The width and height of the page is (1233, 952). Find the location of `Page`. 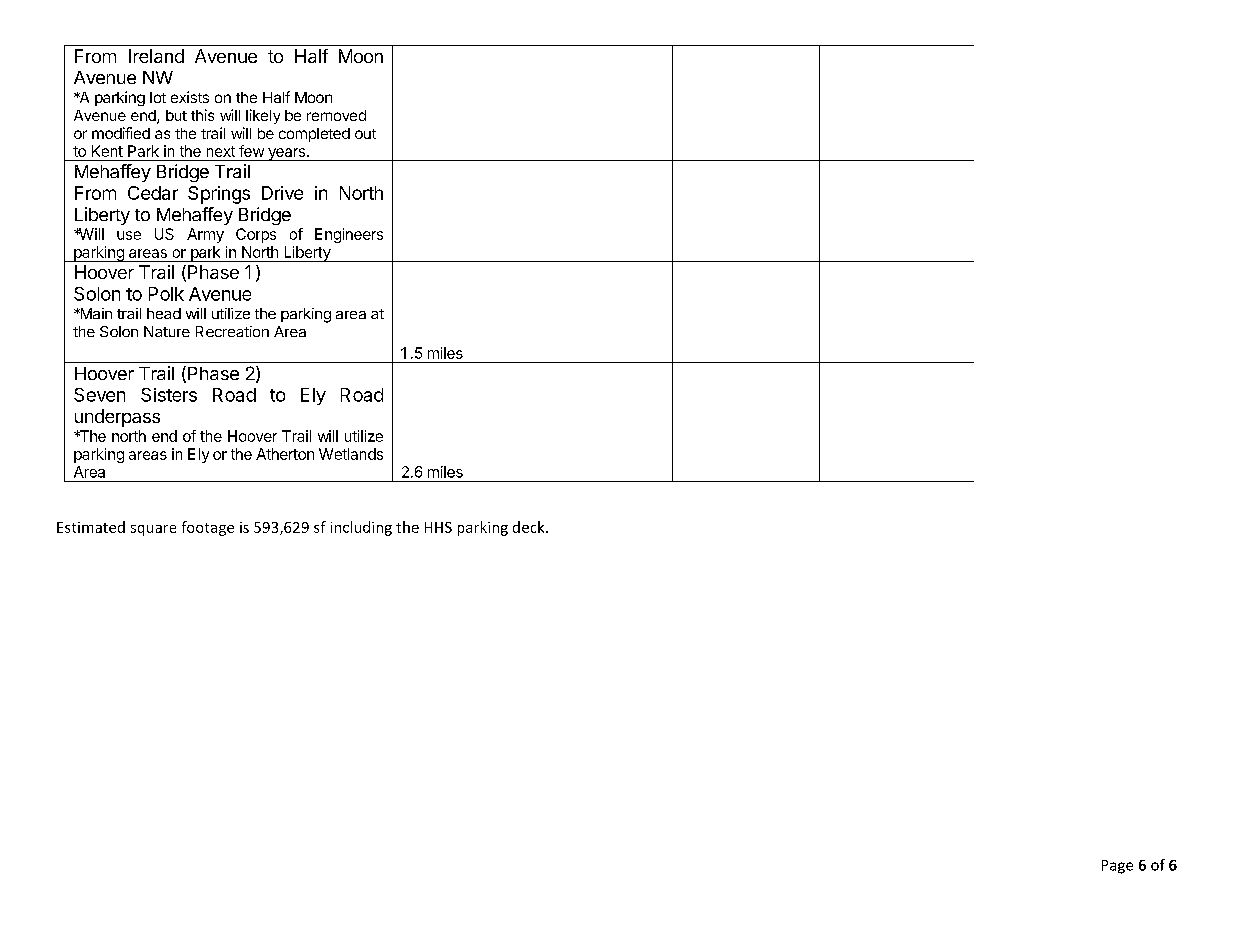

Page is located at coordinates (1117, 867).
